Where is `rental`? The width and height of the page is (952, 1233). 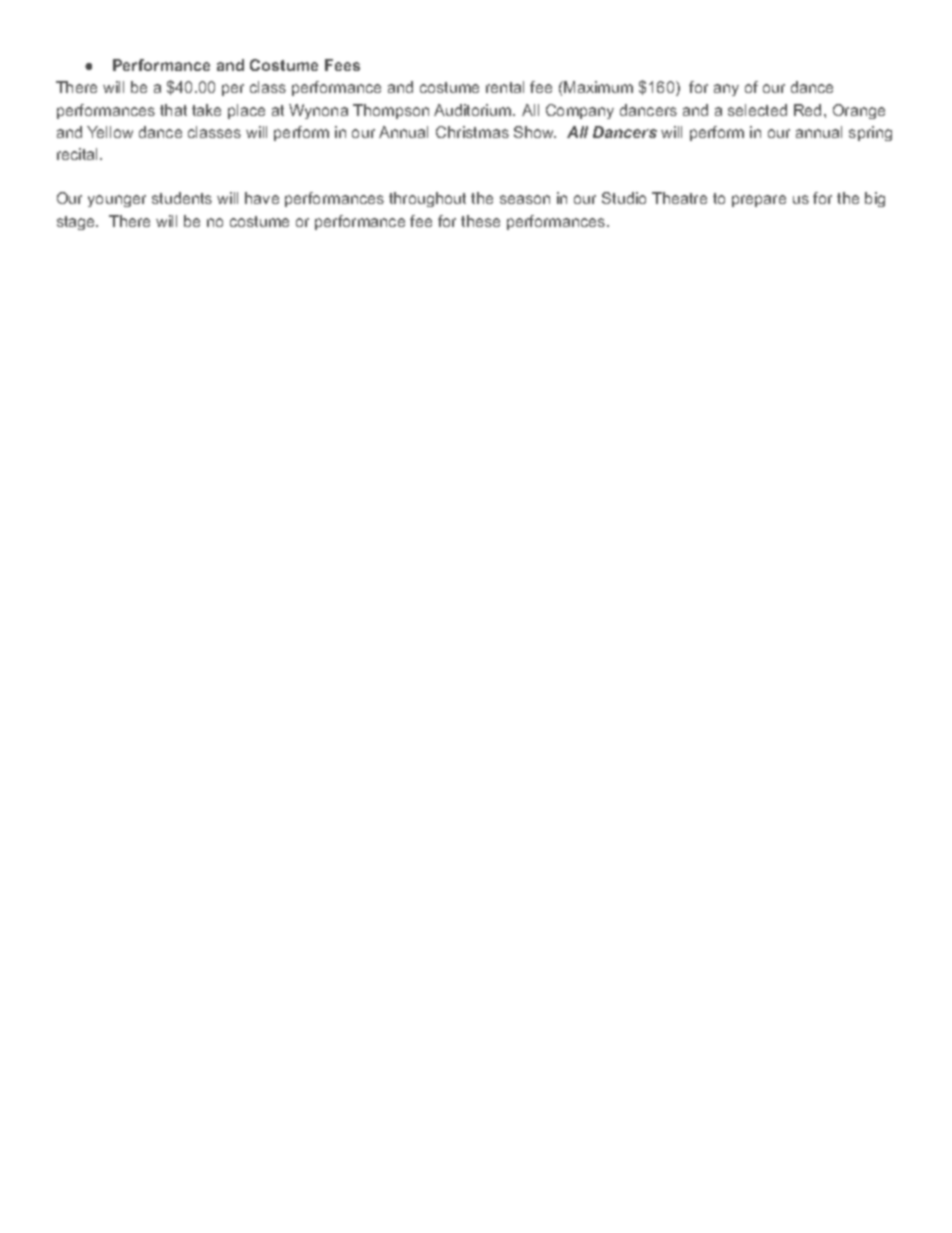 rental is located at coordinates (505, 87).
